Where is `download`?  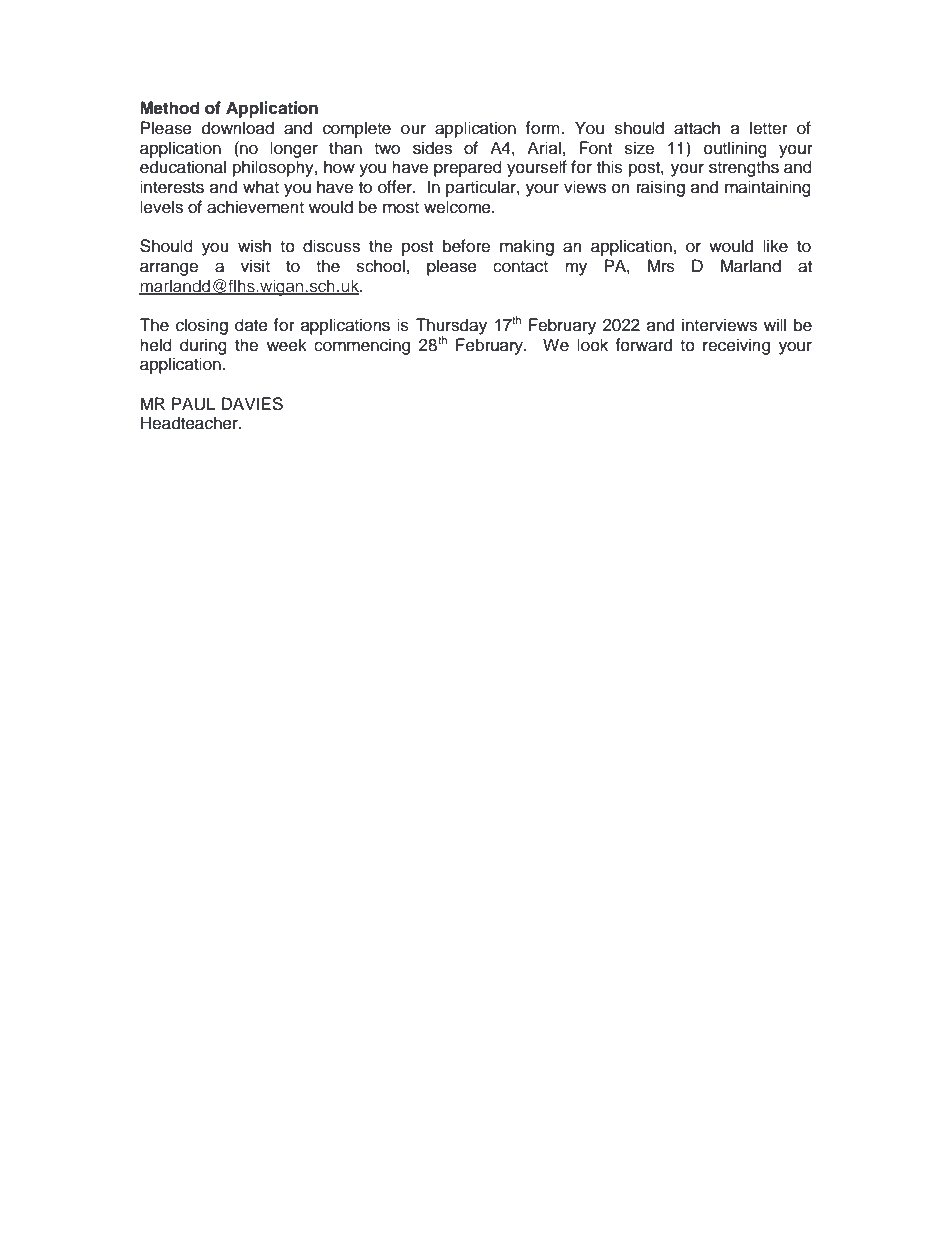
download is located at coordinates (238, 128).
